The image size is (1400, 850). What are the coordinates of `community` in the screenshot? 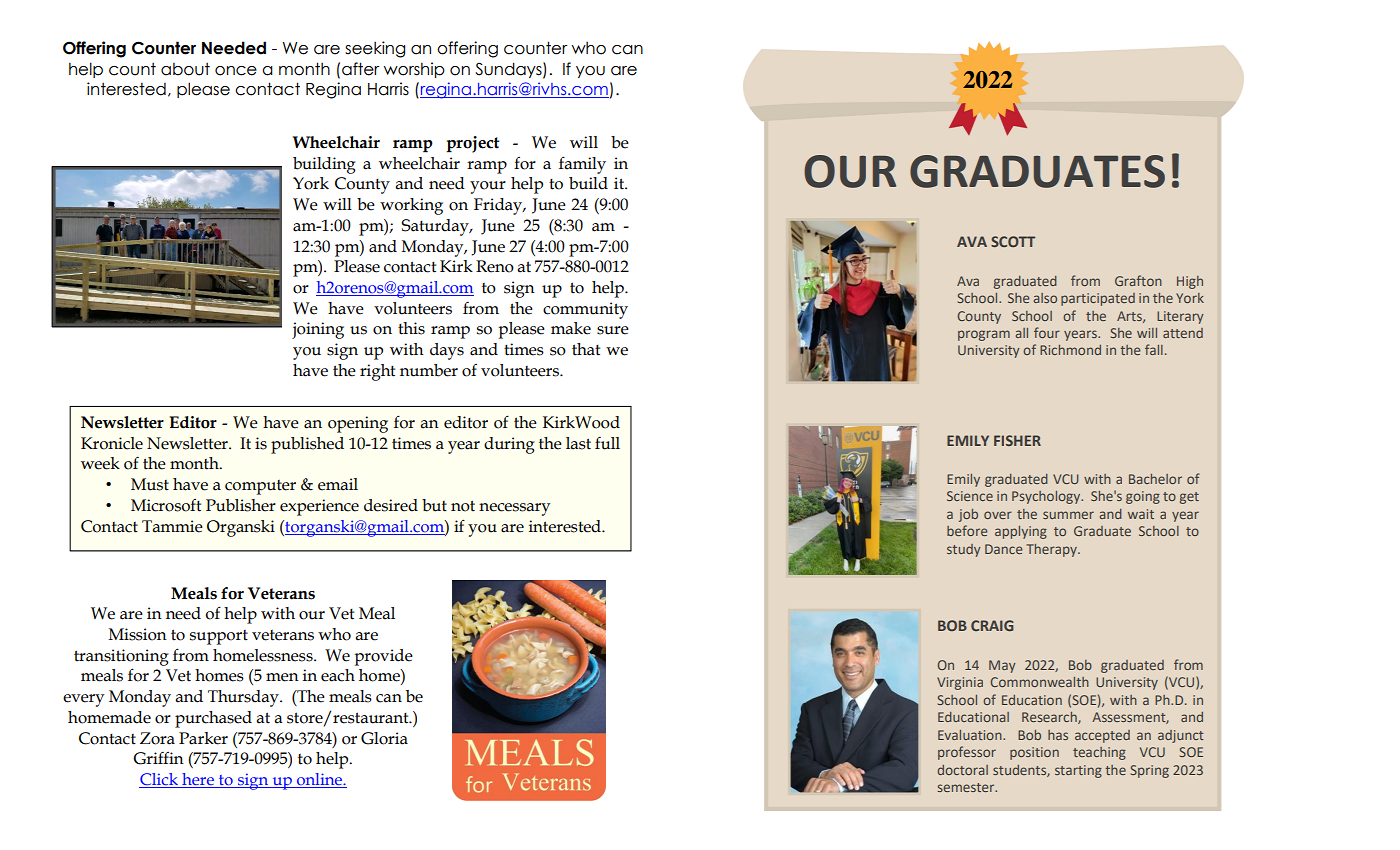 It's located at (585, 310).
